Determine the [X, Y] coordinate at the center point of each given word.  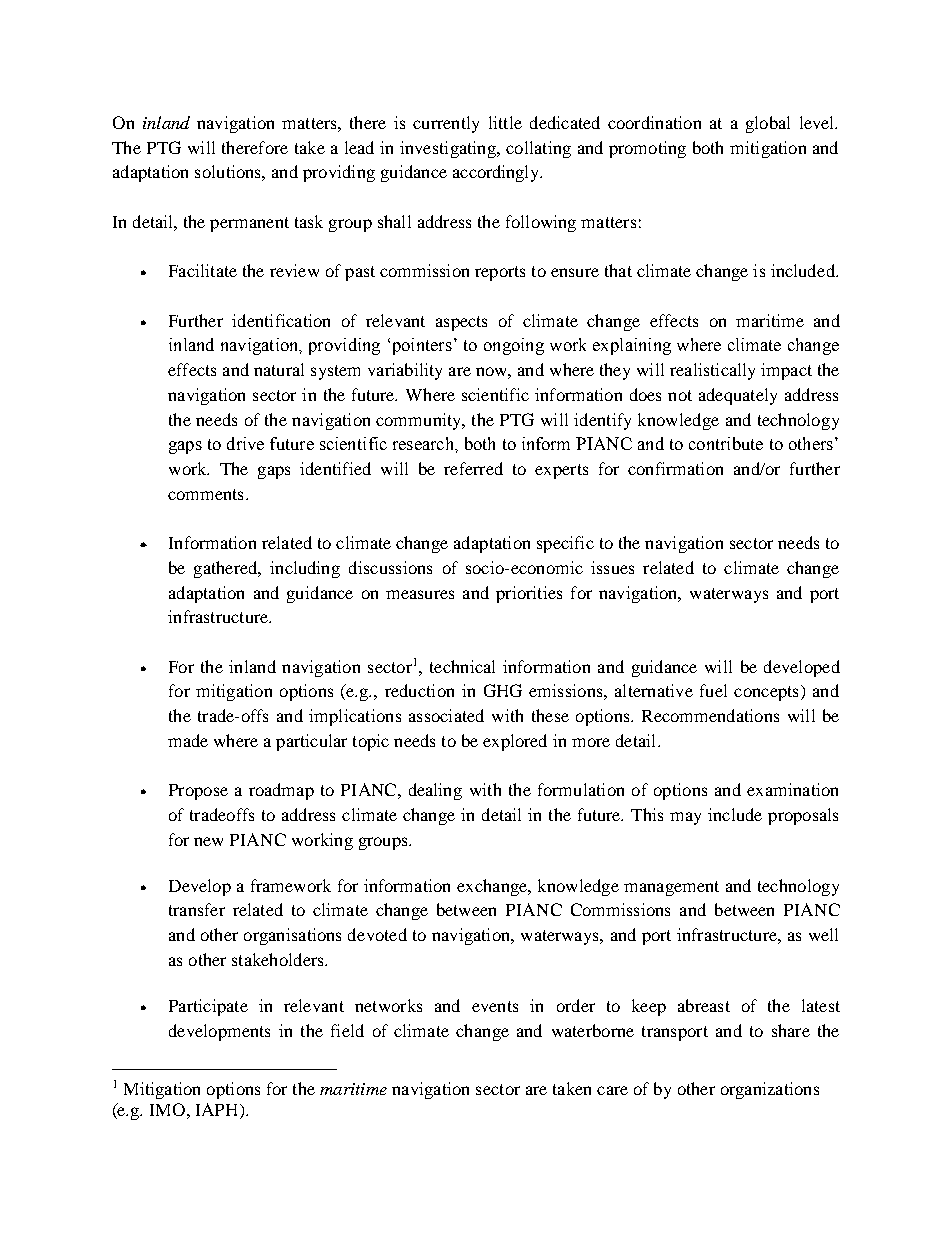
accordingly [497, 173]
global [768, 124]
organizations [770, 1090]
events [495, 1006]
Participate [208, 1007]
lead [359, 147]
